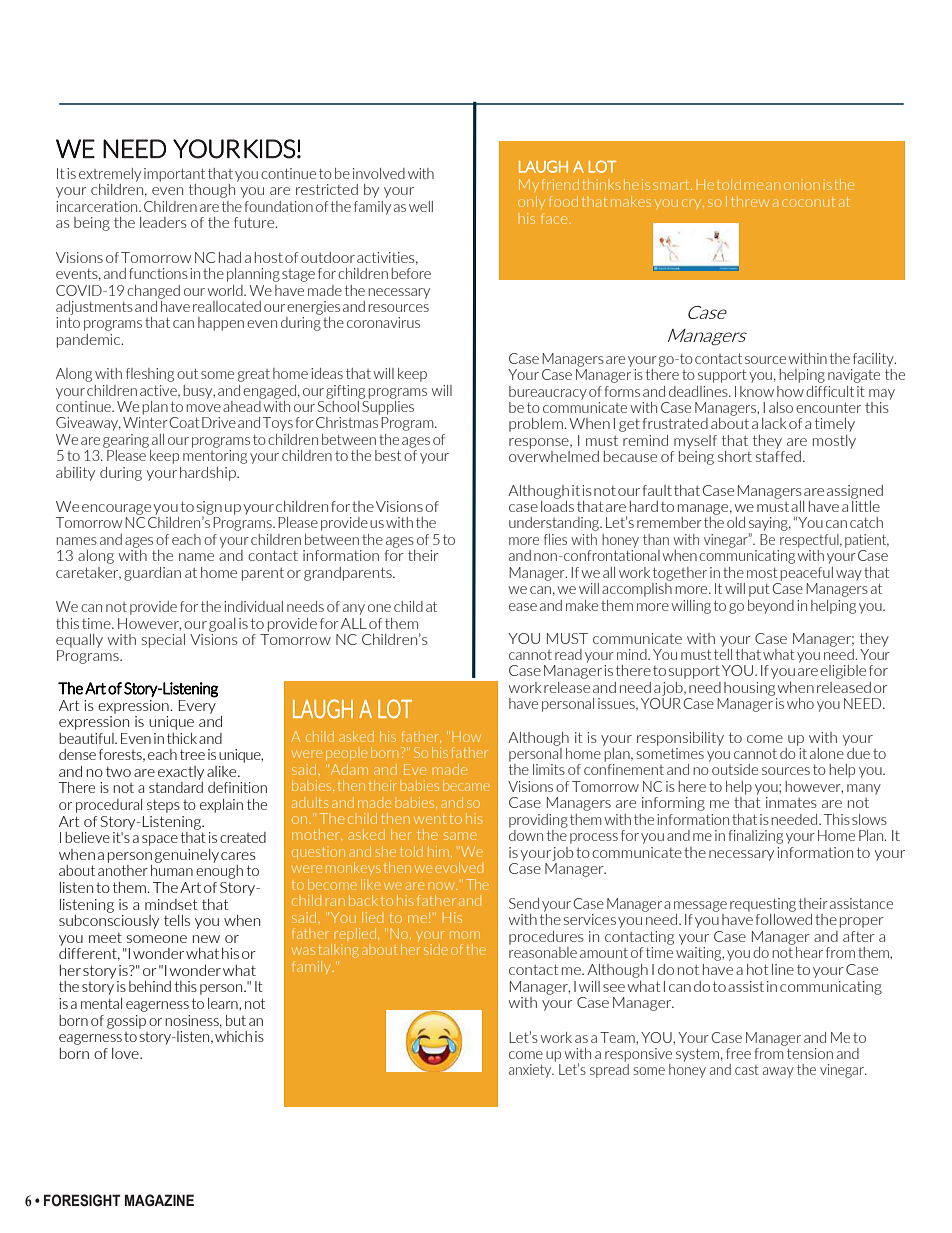 This screenshot has width=952, height=1233. Describe the element at coordinates (756, 837) in the screenshot. I see `finalizing` at that location.
